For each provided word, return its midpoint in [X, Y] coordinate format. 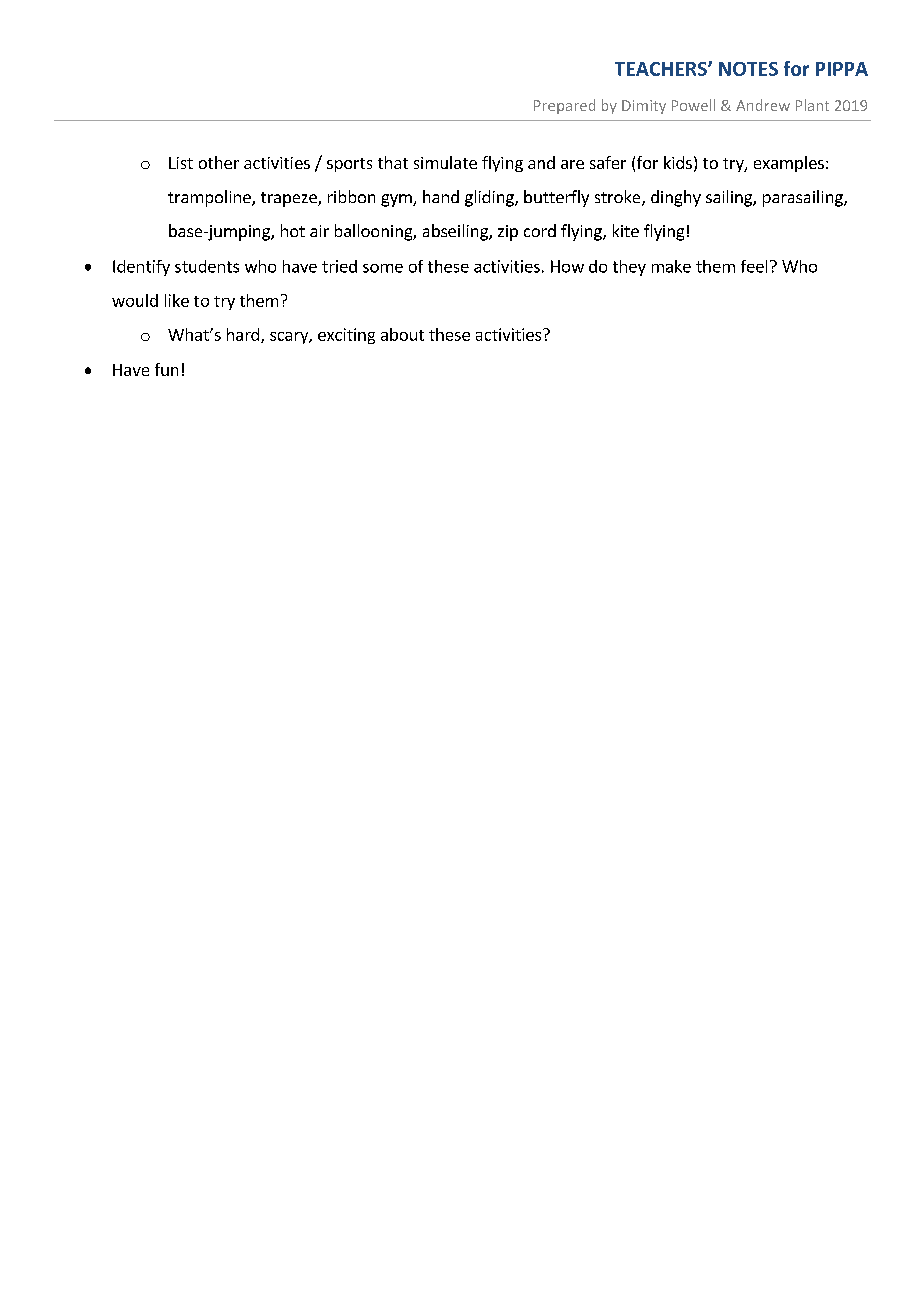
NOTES [748, 69]
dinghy [676, 198]
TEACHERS [662, 69]
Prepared [564, 106]
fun [166, 369]
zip [508, 233]
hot [293, 230]
